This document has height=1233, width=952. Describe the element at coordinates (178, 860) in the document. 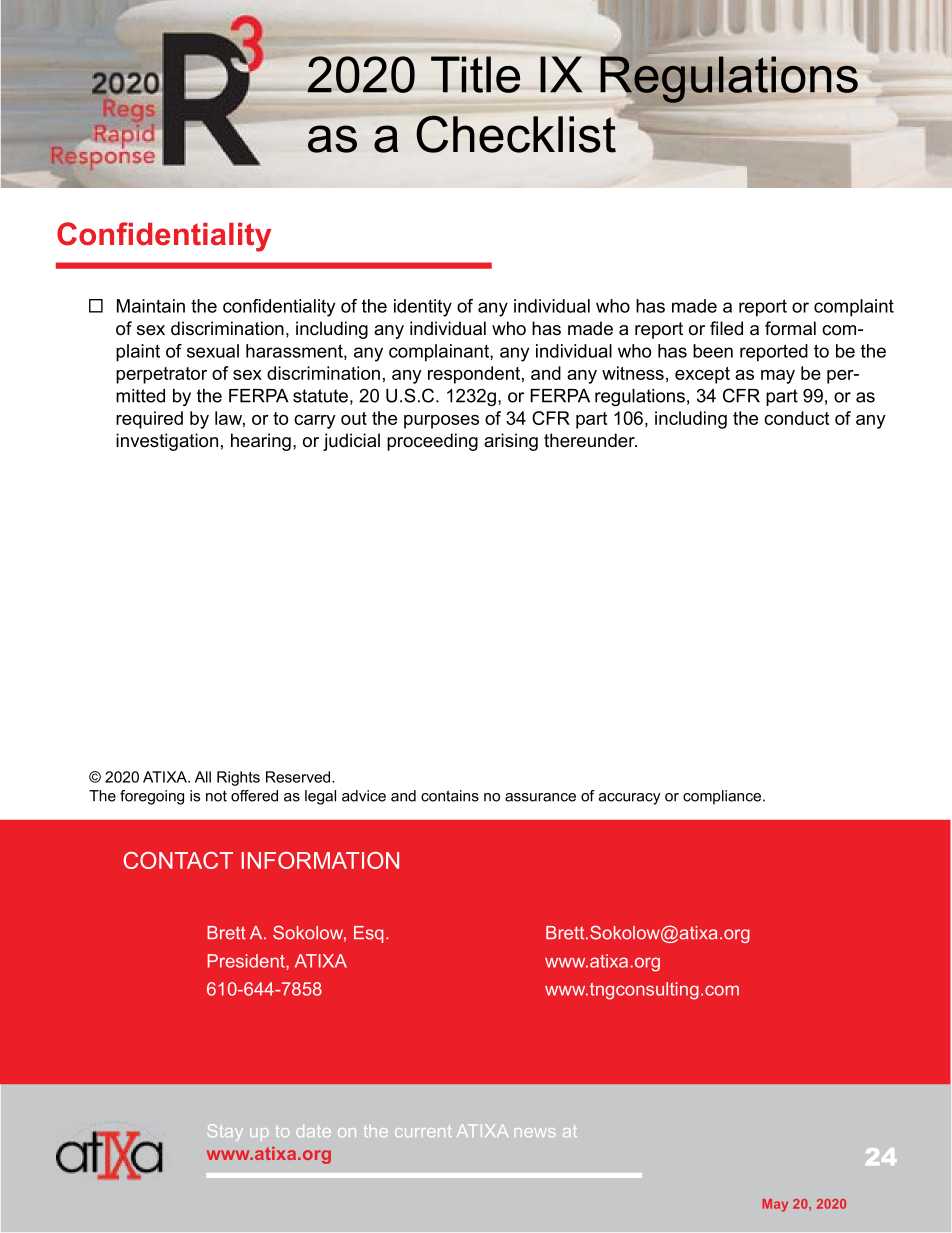

I see `CONTACT` at that location.
